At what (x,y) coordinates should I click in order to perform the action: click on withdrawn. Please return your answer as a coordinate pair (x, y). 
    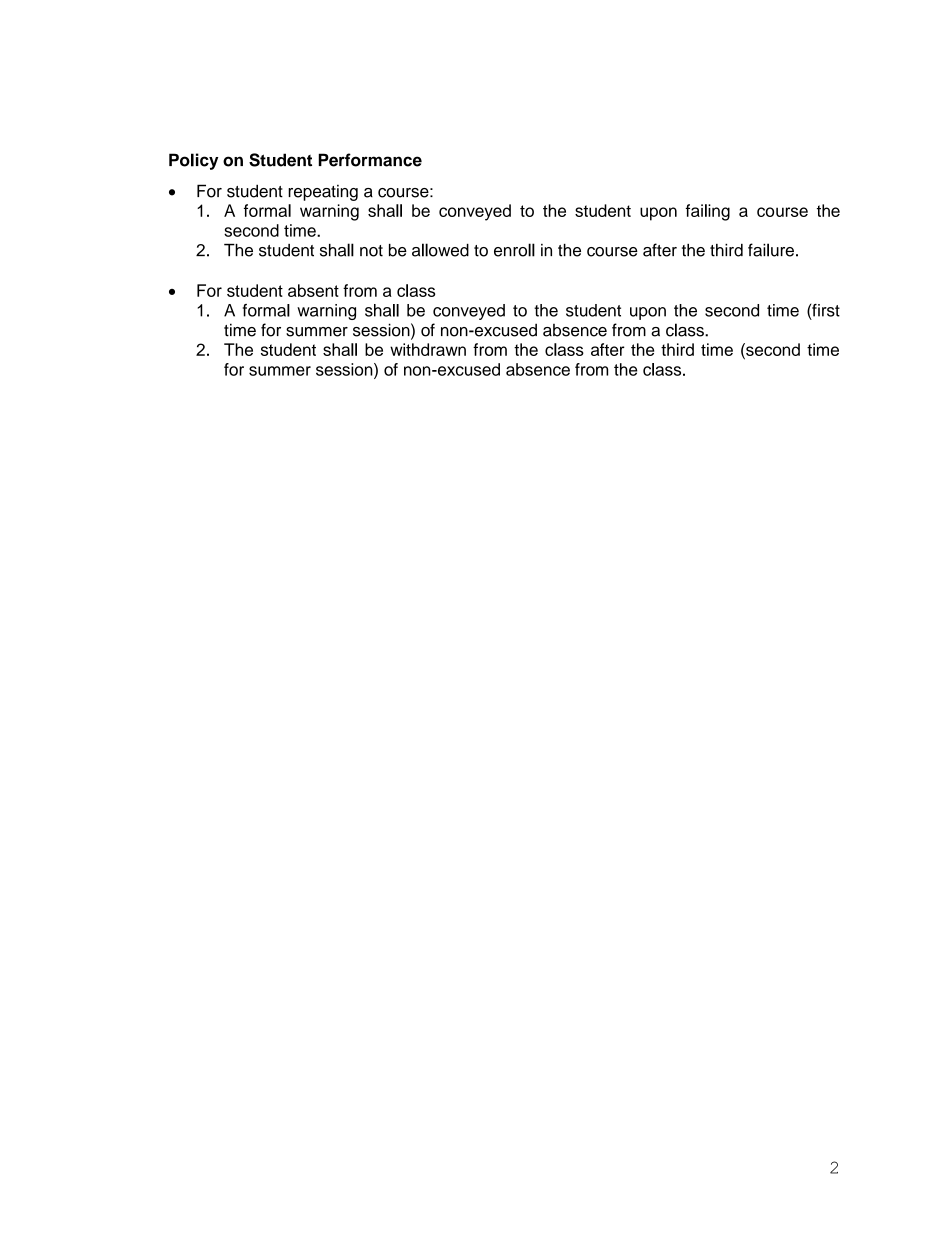
    Looking at the image, I should click on (428, 349).
